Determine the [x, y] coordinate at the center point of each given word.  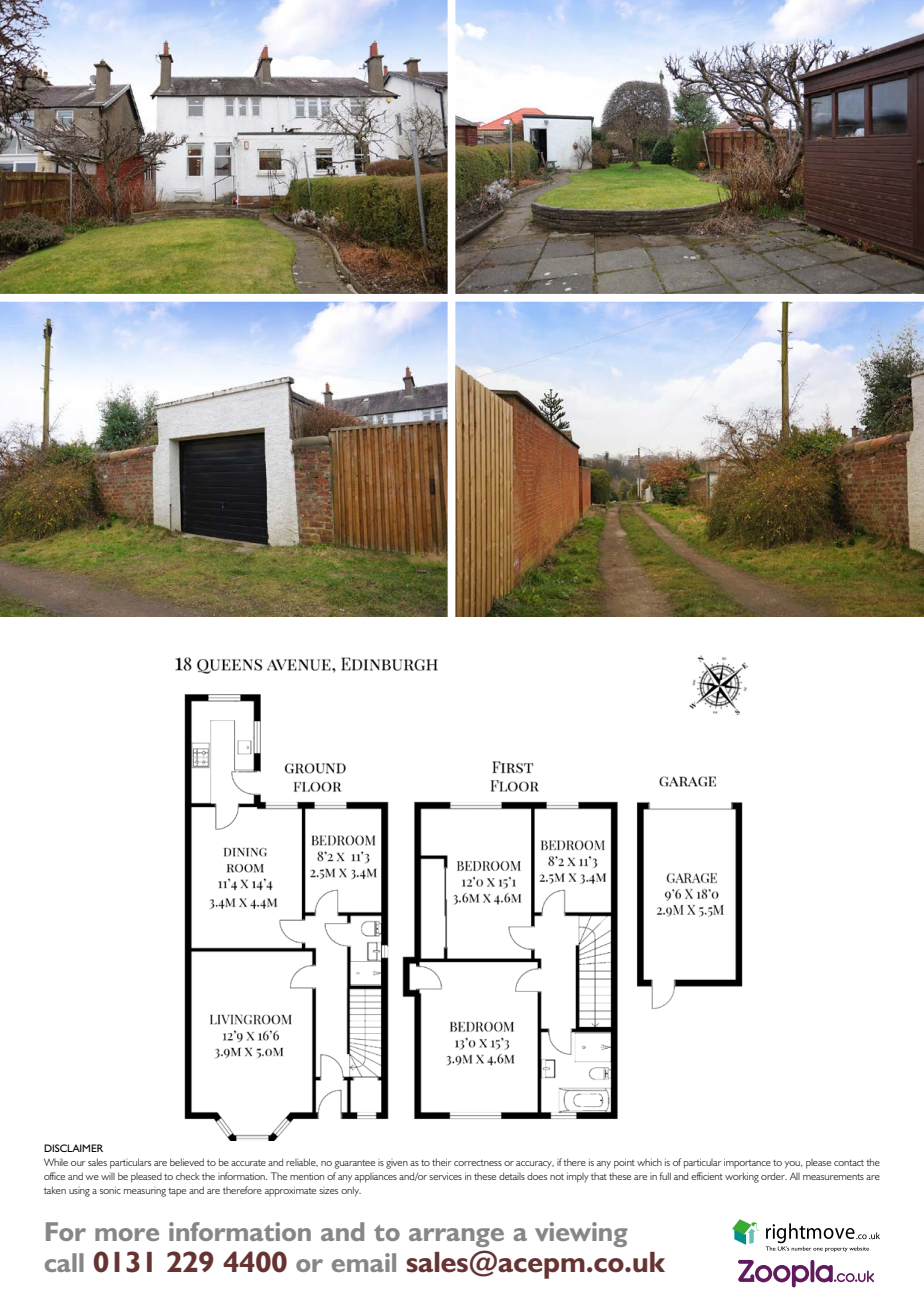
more [127, 1234]
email [364, 1262]
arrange [456, 1237]
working [742, 1177]
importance [747, 1163]
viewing [581, 1234]
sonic [110, 1190]
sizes [328, 1191]
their [442, 1162]
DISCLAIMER [73, 1148]
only [351, 1191]
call [64, 1262]
